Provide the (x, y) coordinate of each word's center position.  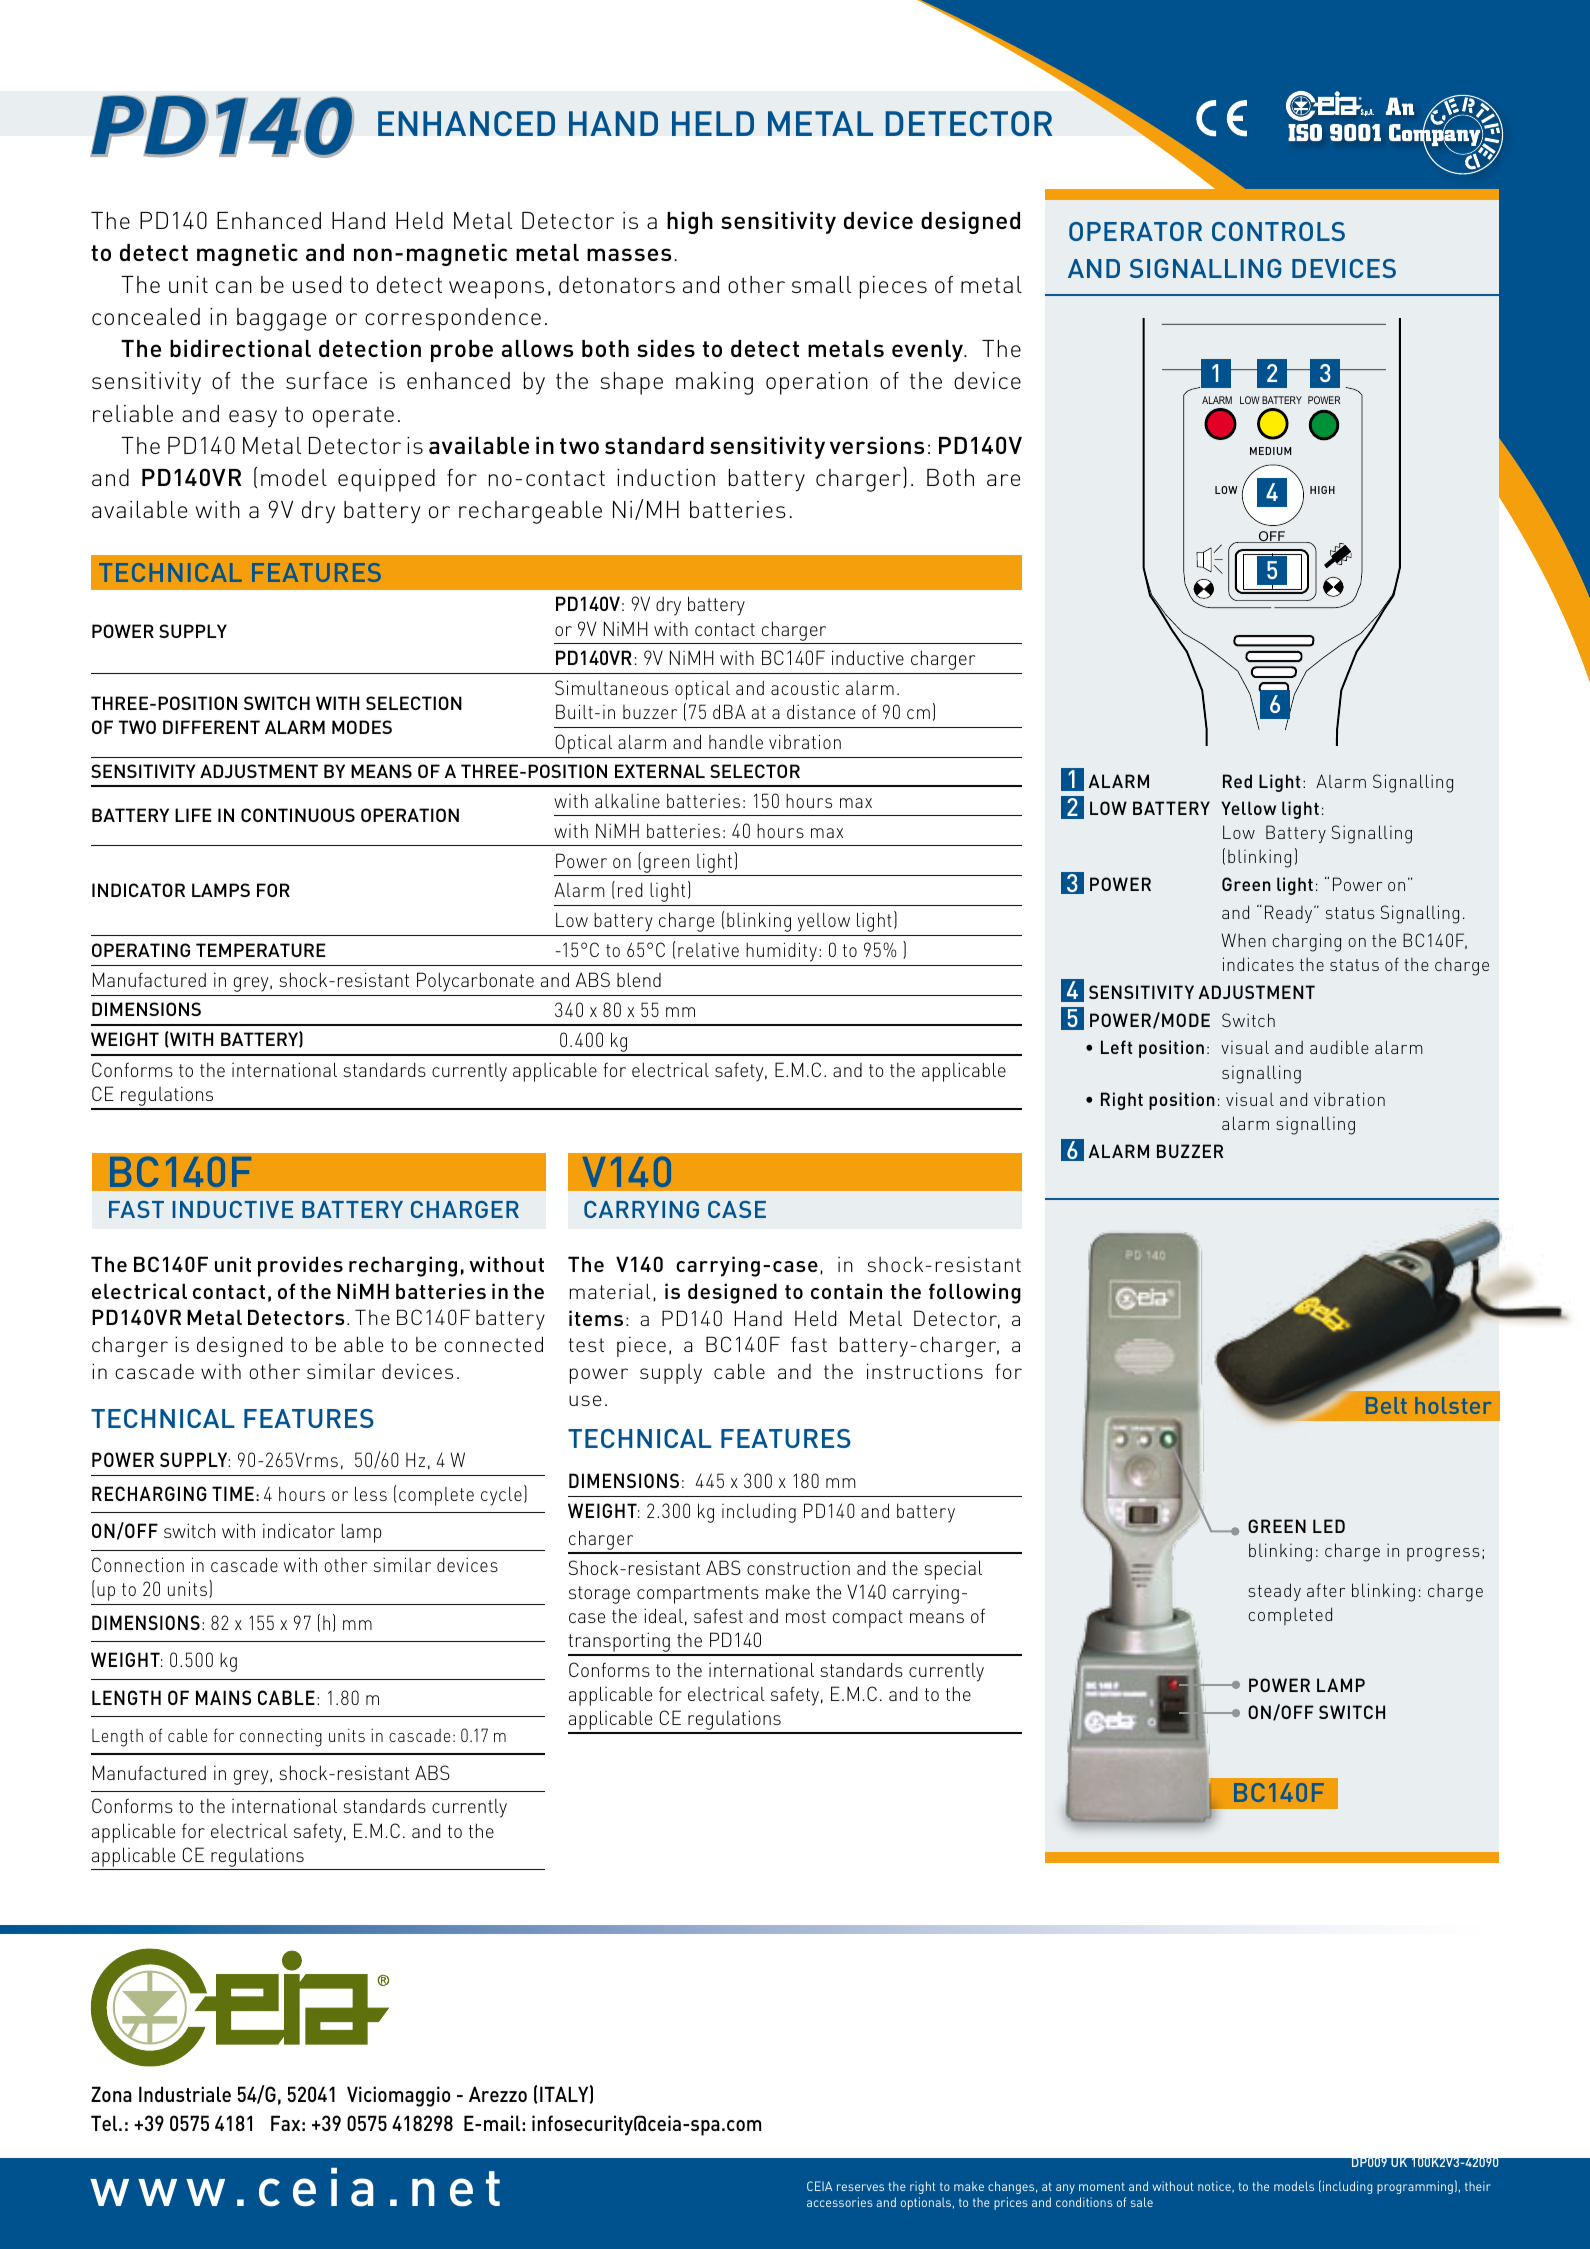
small (821, 284)
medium (1270, 451)
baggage (281, 319)
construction (798, 1567)
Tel (105, 2123)
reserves (860, 2187)
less (371, 1493)
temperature (261, 950)
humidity (781, 952)
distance (821, 711)
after (1326, 1590)
